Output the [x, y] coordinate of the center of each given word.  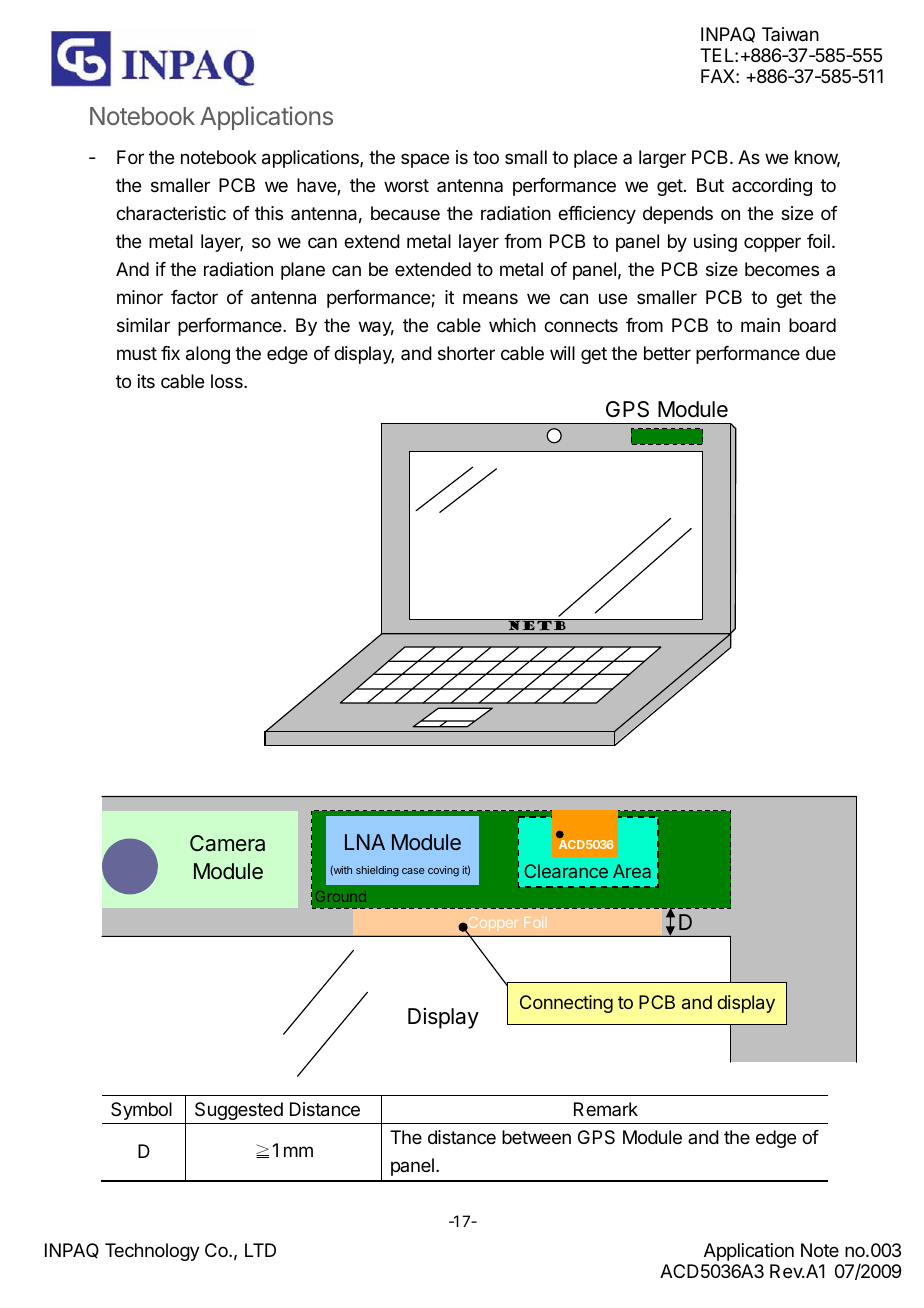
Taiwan [790, 34]
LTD [260, 1250]
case [413, 871]
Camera [227, 843]
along [208, 355]
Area [632, 871]
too [486, 157]
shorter [466, 353]
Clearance [566, 871]
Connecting [566, 1004]
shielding [377, 871]
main [760, 325]
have [317, 186]
